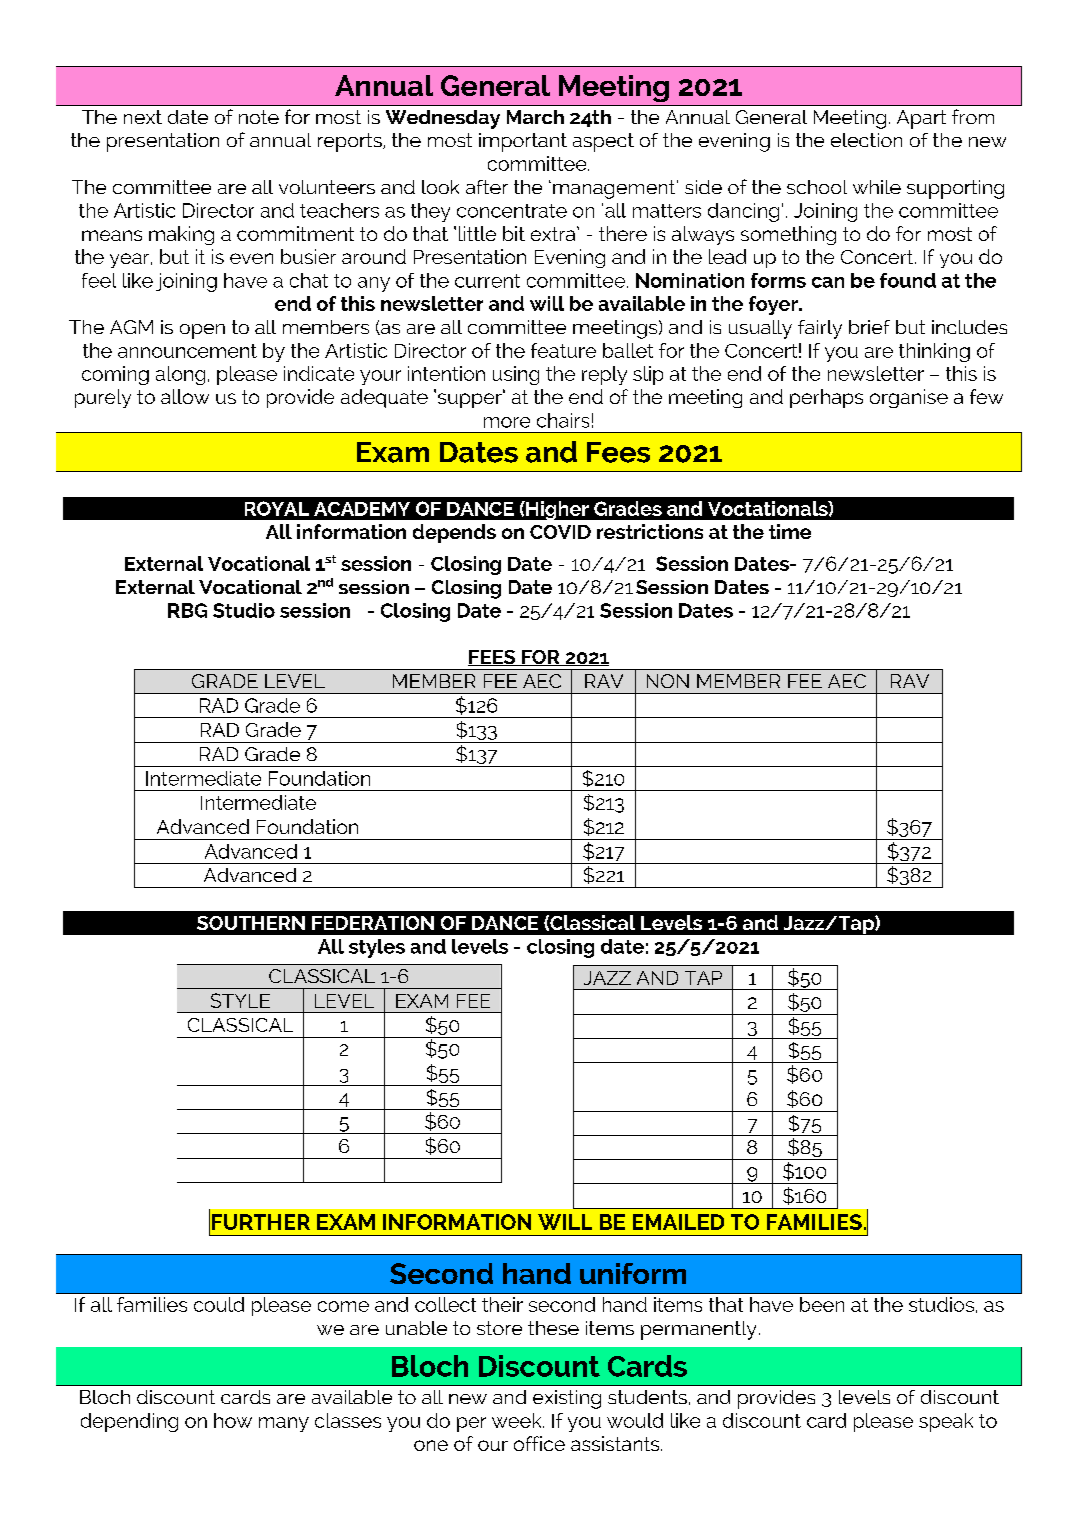 This document has height=1522, width=1076. I want to click on how, so click(233, 1420).
